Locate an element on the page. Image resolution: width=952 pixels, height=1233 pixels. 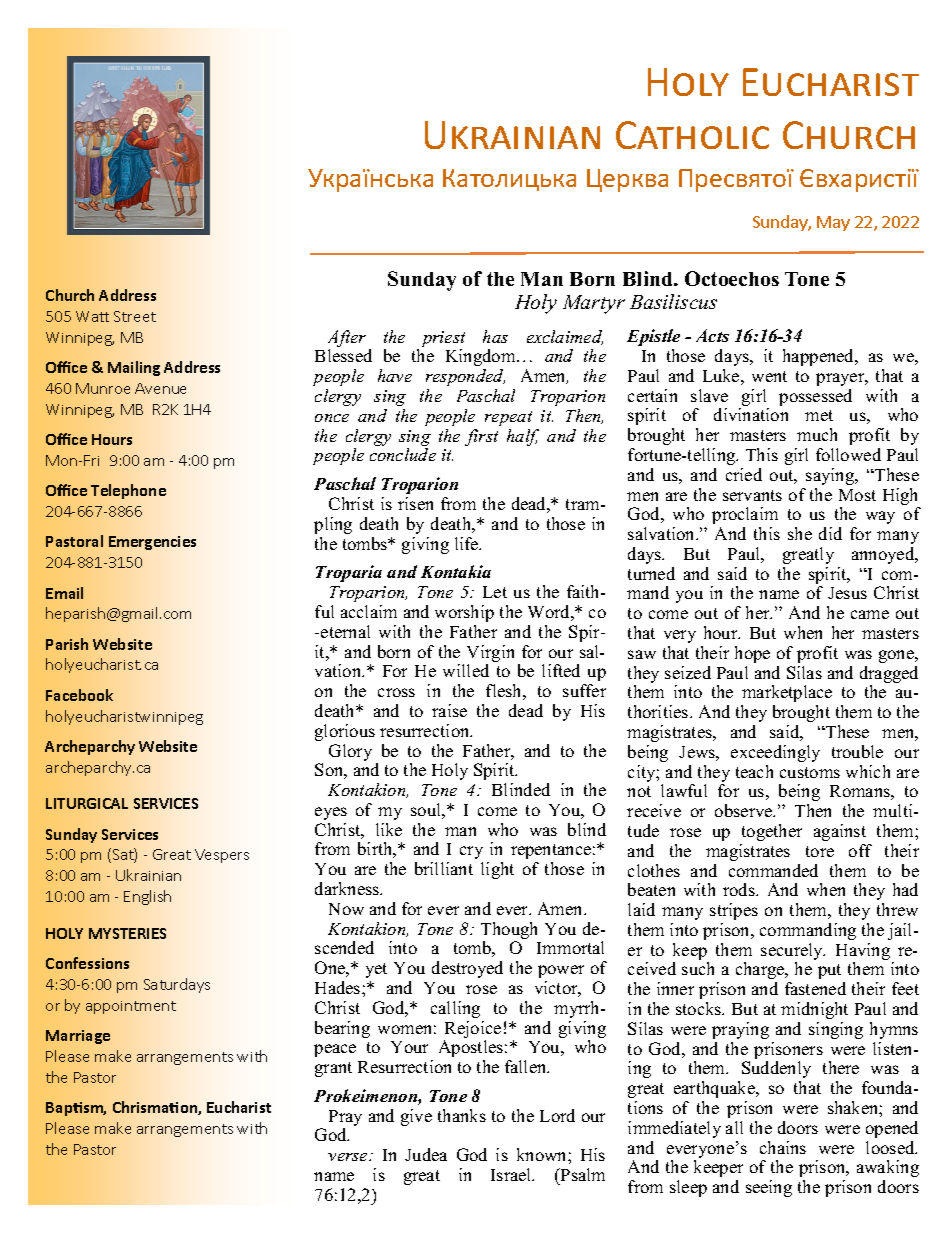
risen is located at coordinates (415, 503).
